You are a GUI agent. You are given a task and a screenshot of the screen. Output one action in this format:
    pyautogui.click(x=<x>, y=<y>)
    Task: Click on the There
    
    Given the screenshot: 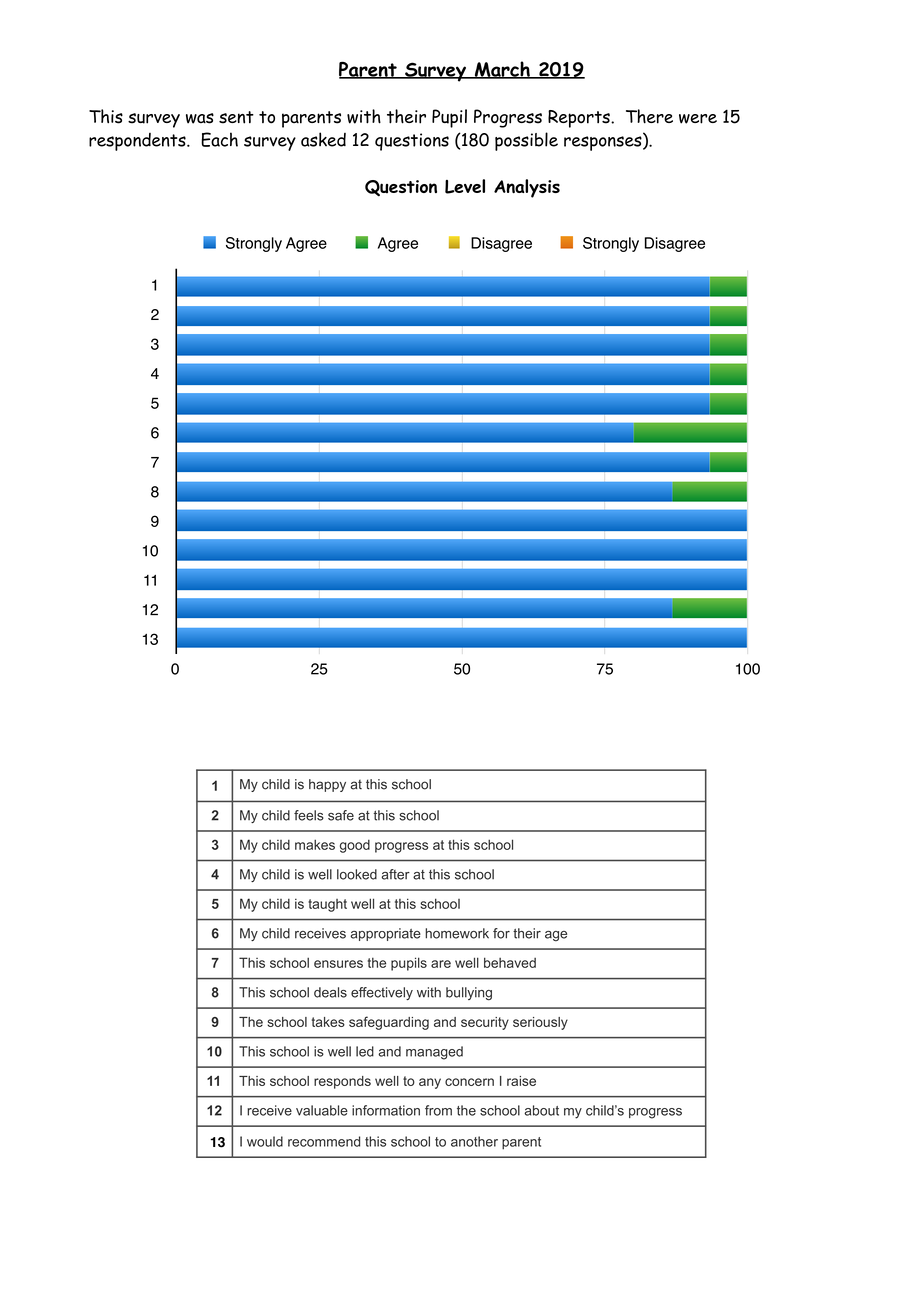 What is the action you would take?
    pyautogui.click(x=649, y=116)
